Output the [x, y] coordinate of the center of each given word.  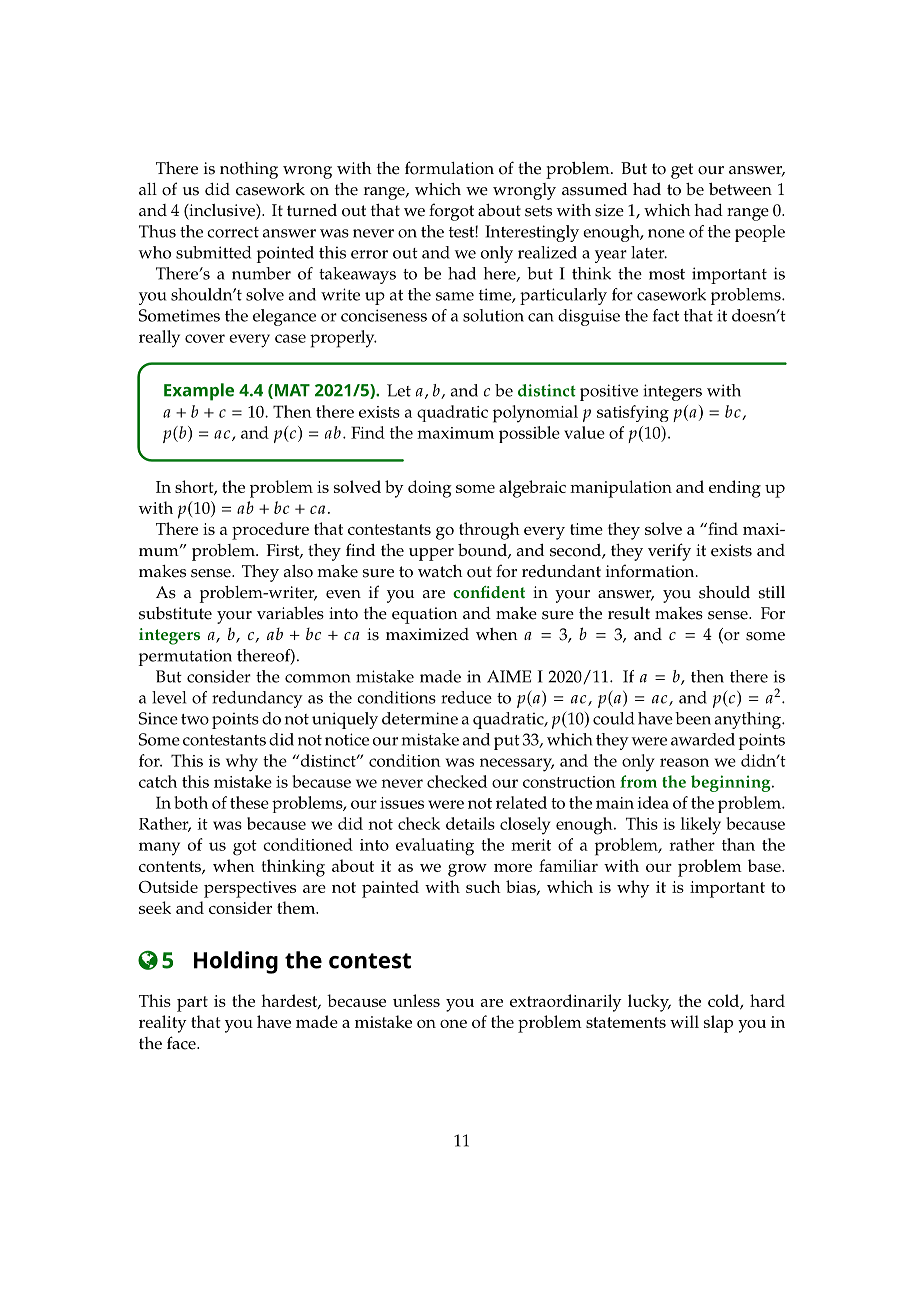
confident [489, 592]
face [182, 1043]
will [684, 1021]
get [682, 171]
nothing [249, 170]
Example [199, 392]
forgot [451, 212]
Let [399, 390]
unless [416, 1000]
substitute [175, 613]
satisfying [633, 413]
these [249, 802]
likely [700, 826]
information [651, 571]
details [470, 823]
